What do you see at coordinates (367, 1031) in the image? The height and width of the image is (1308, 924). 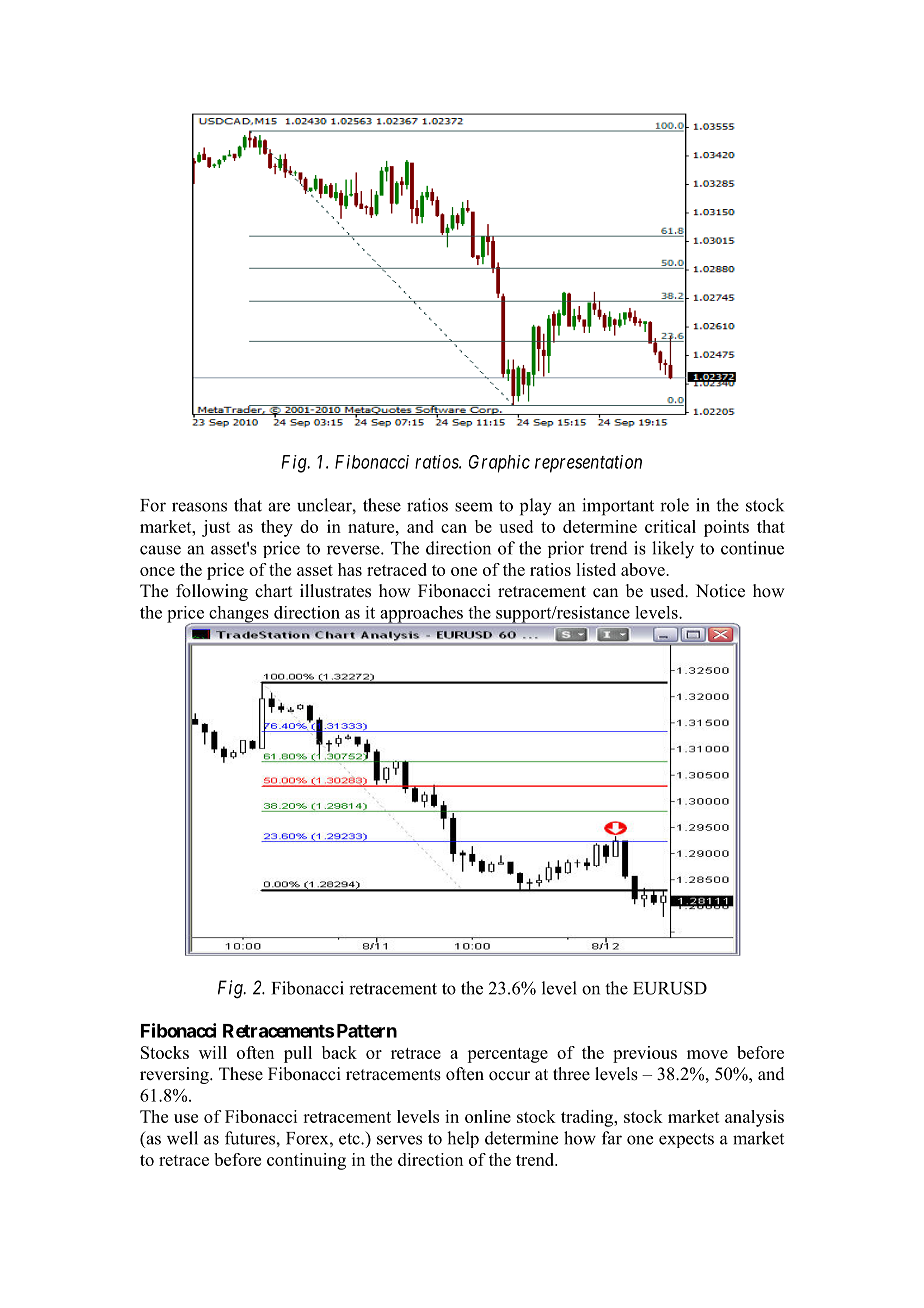 I see `Pattern` at bounding box center [367, 1031].
